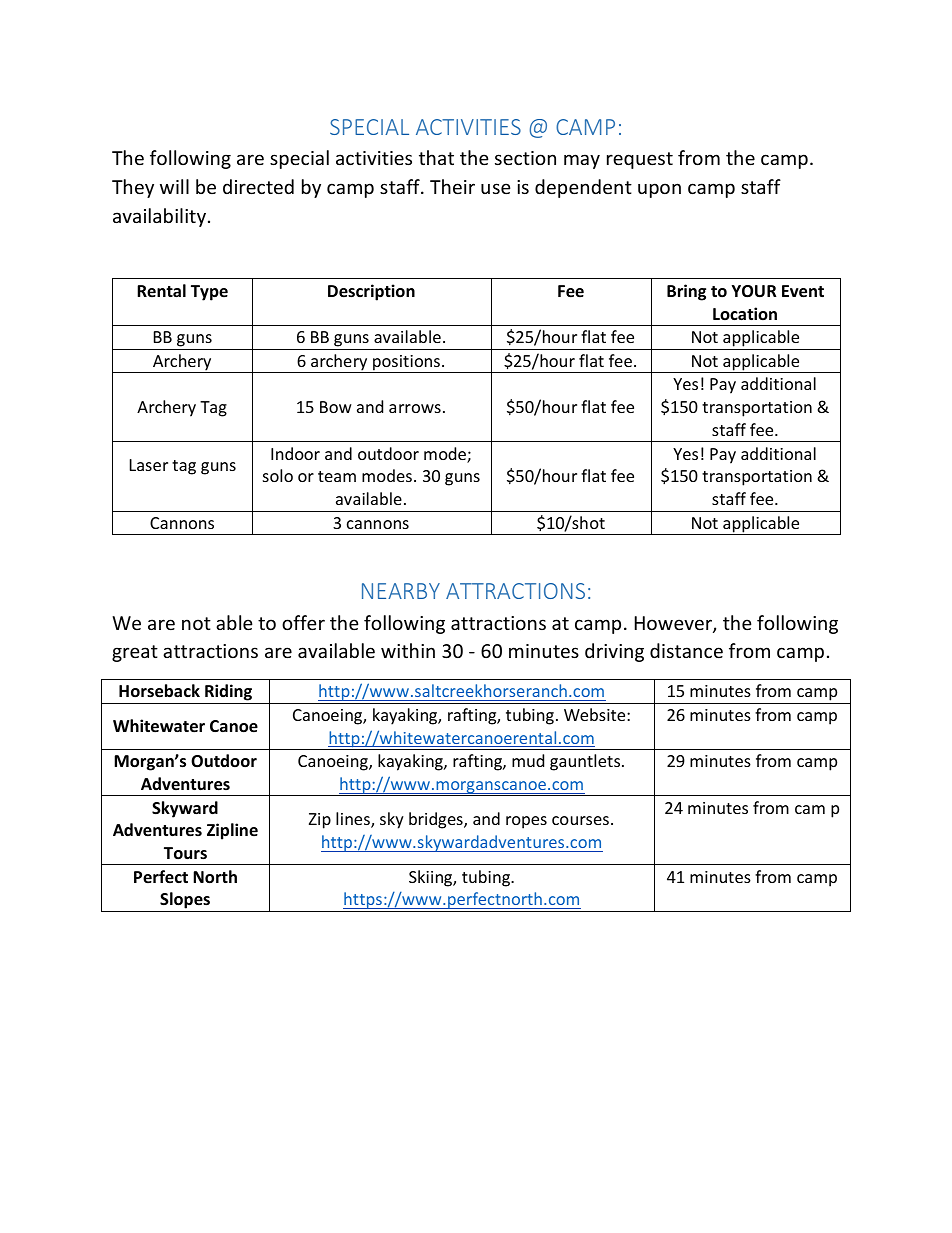 This screenshot has height=1233, width=952. Describe the element at coordinates (278, 475) in the screenshot. I see `solo` at that location.
